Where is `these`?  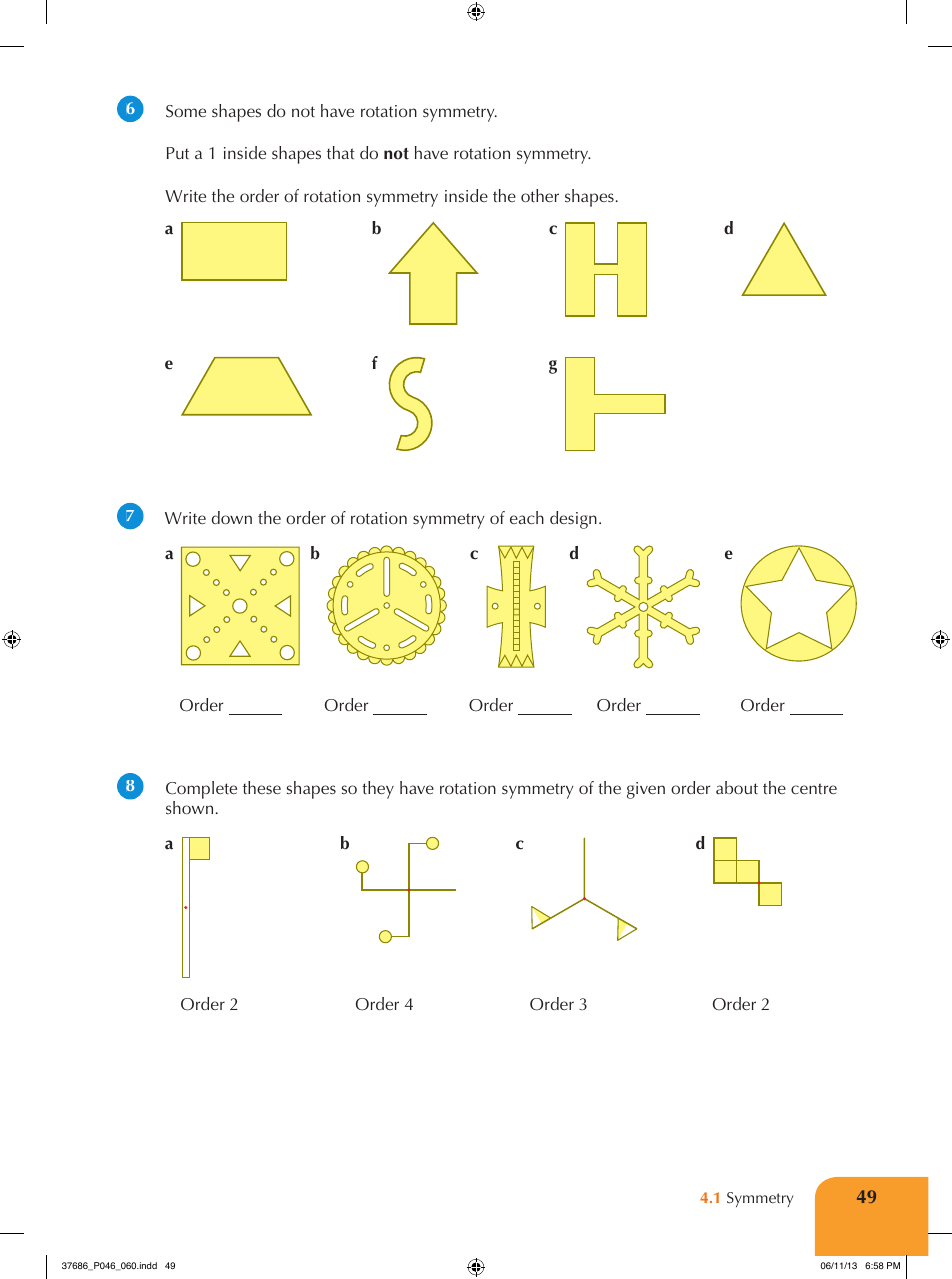
these is located at coordinates (262, 787).
